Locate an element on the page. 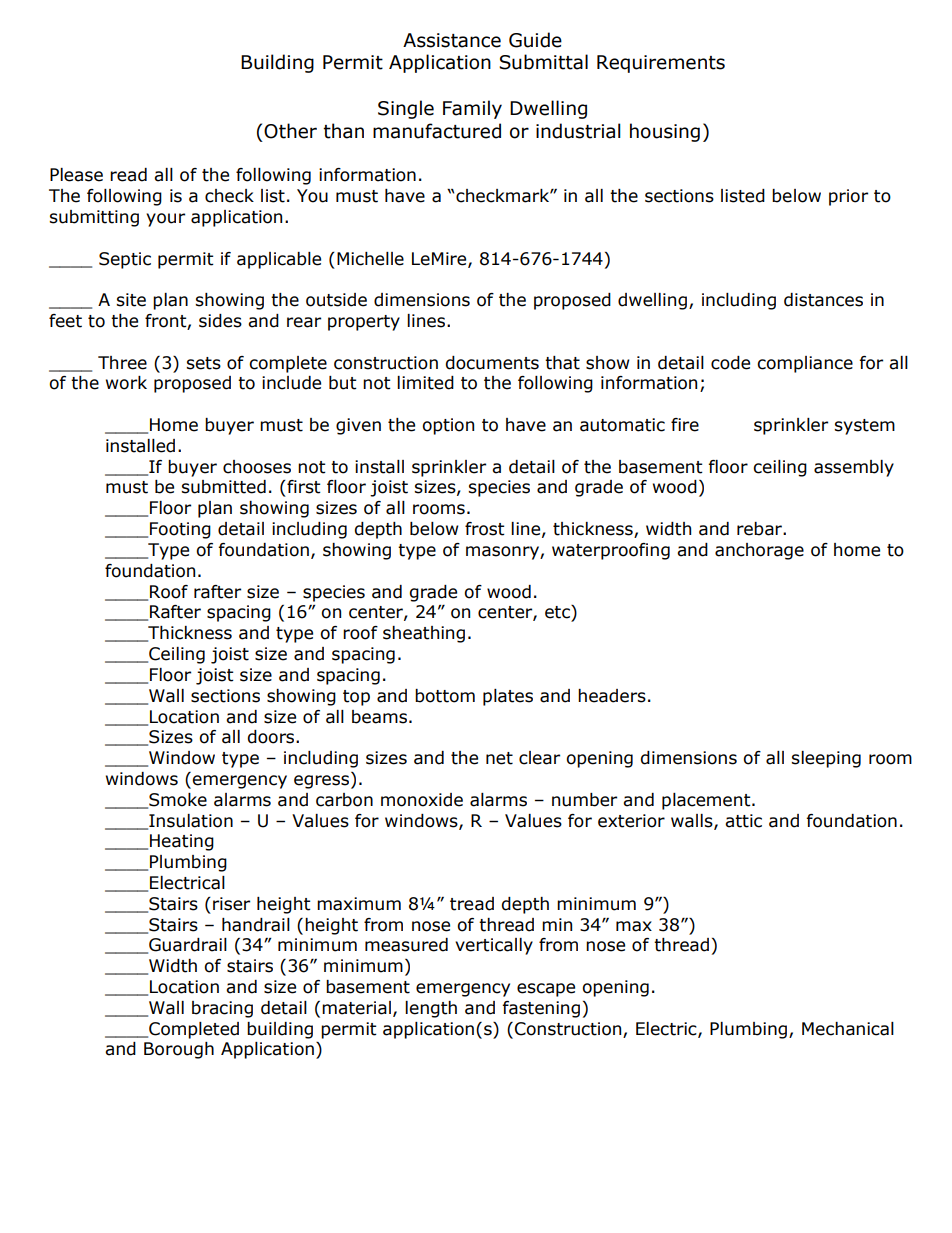 Image resolution: width=952 pixels, height=1233 pixels. distances is located at coordinates (823, 300).
